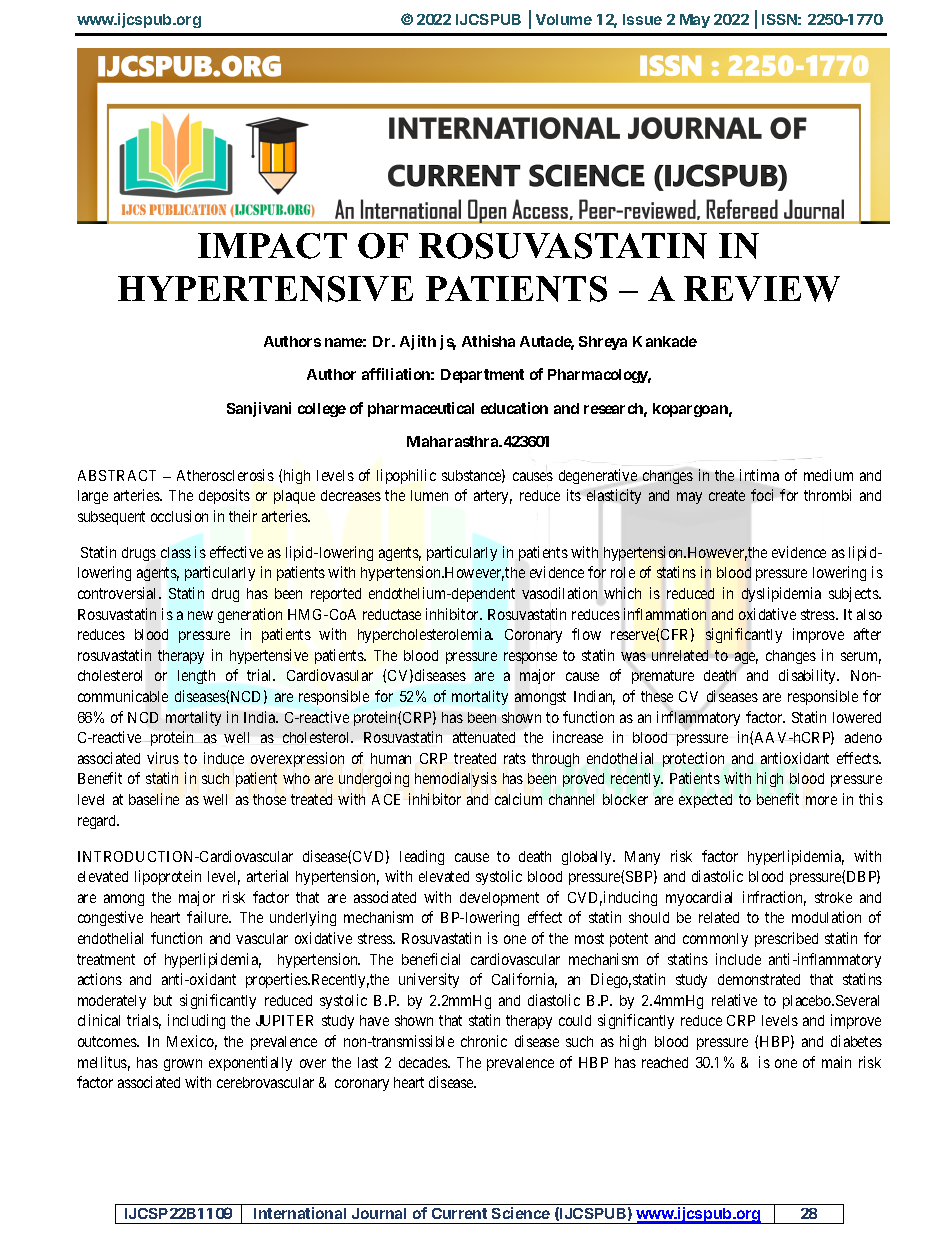 This screenshot has width=952, height=1233. Describe the element at coordinates (809, 676) in the screenshot. I see `disability` at that location.
